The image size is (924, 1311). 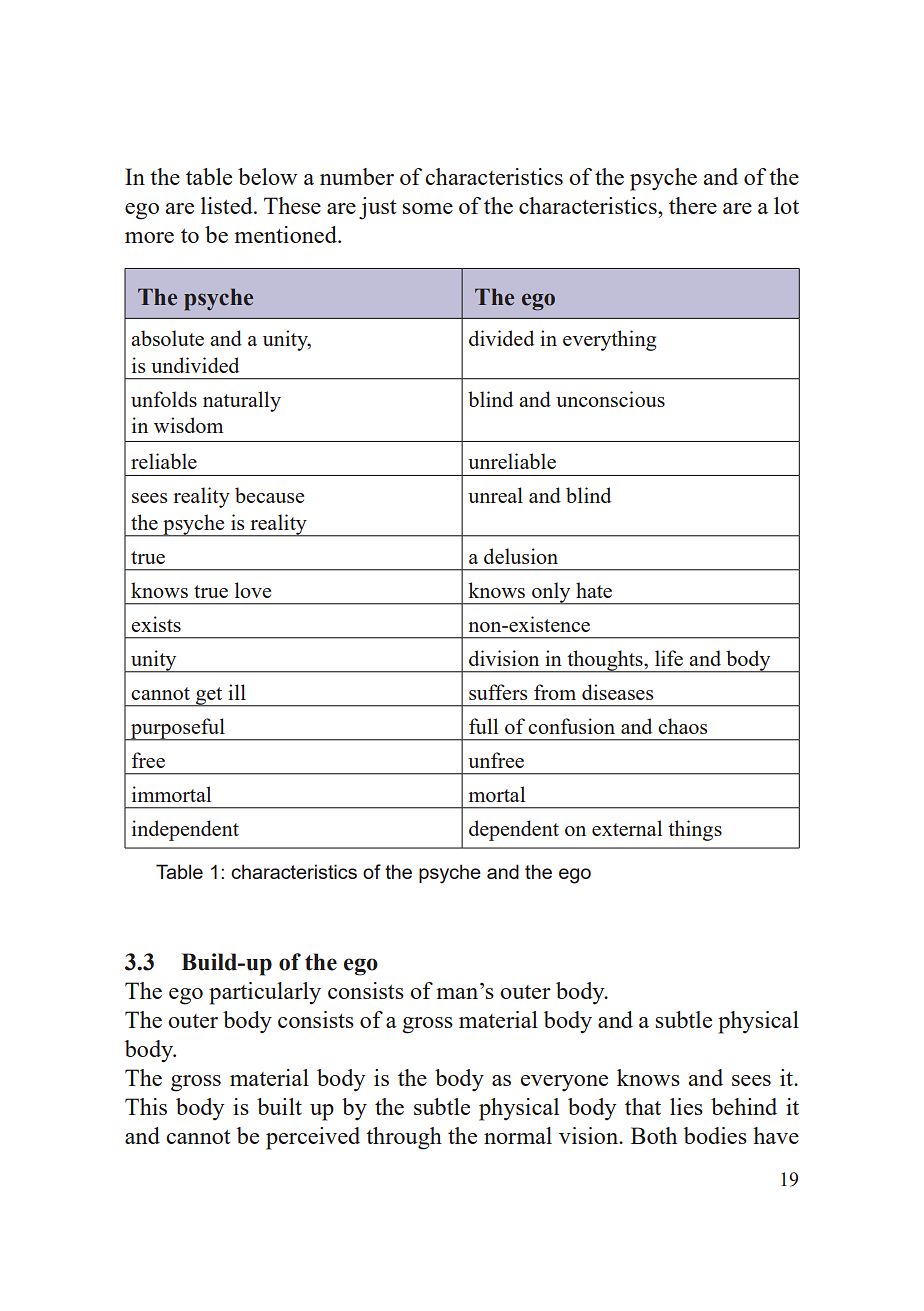 What do you see at coordinates (594, 590) in the screenshot?
I see `hate` at bounding box center [594, 590].
